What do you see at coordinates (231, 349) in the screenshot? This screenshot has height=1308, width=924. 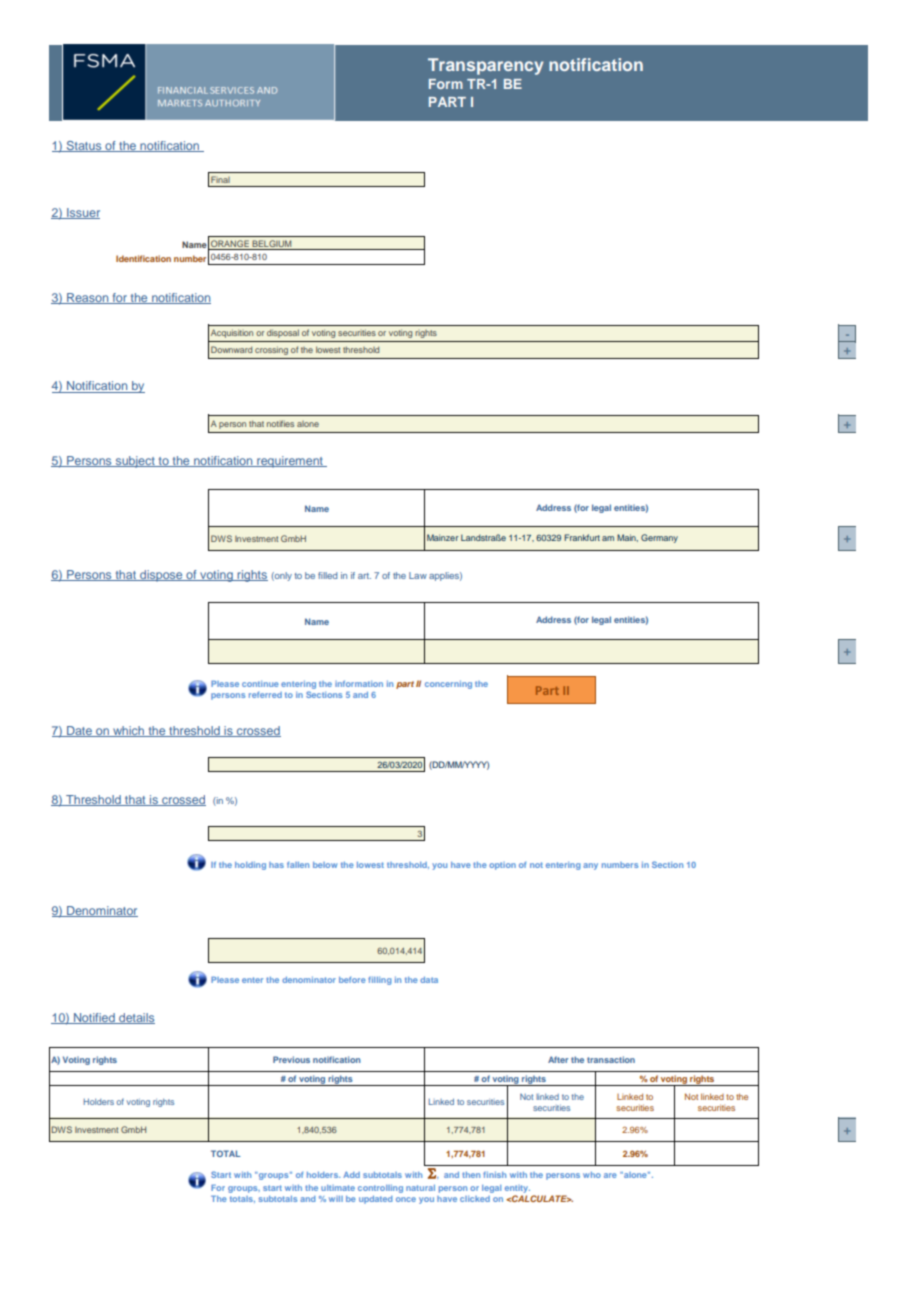 I see `Downward` at bounding box center [231, 349].
